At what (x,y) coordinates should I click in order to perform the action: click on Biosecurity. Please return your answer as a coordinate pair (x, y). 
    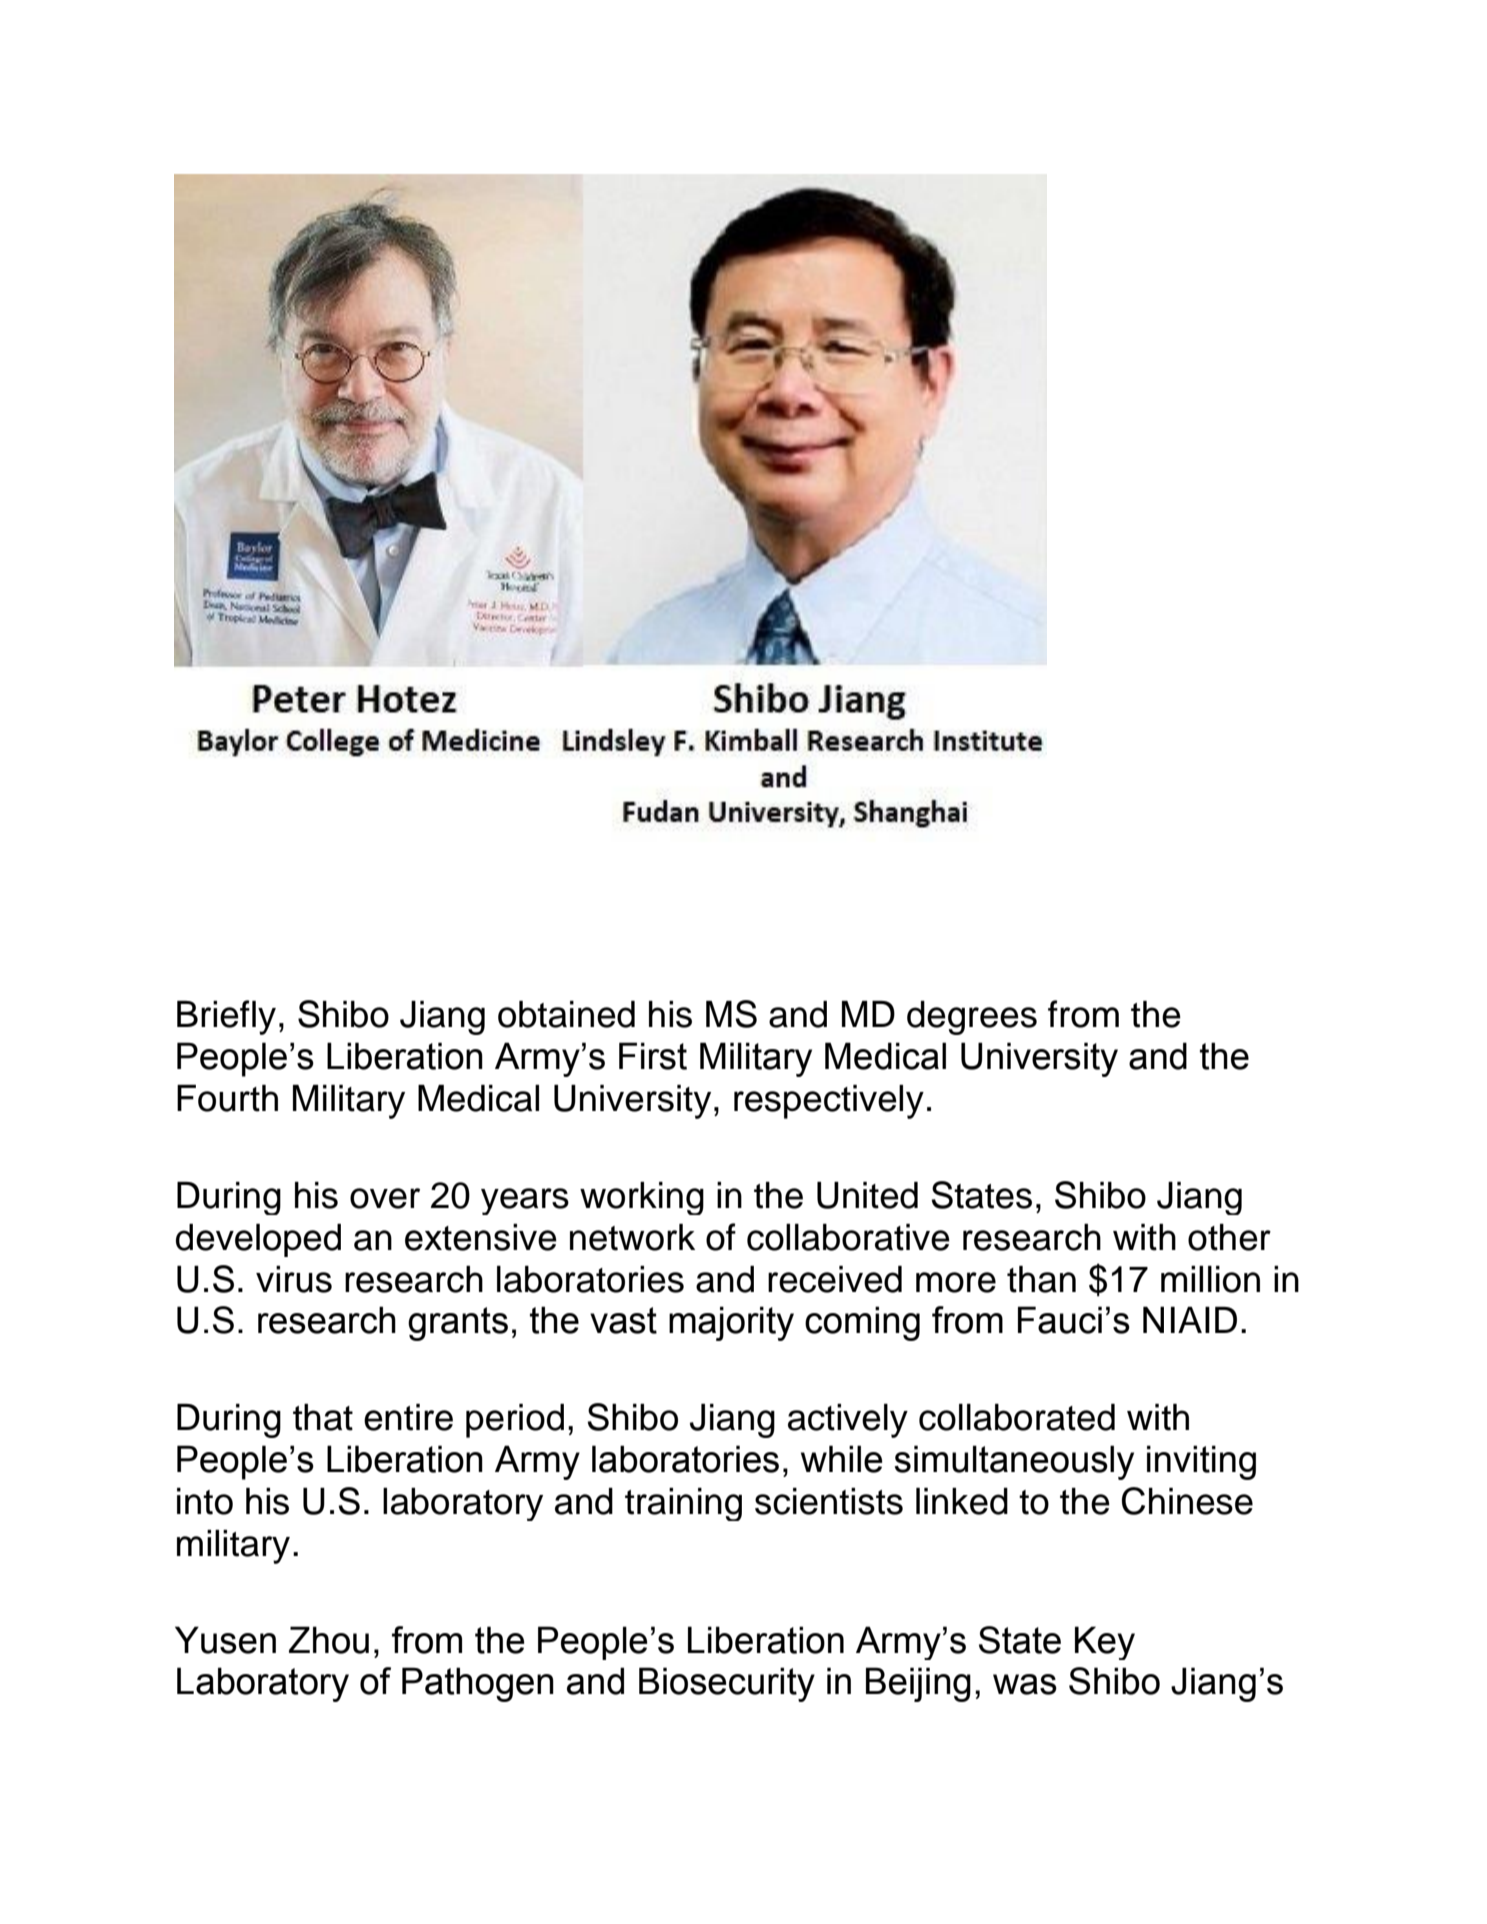
    Looking at the image, I should click on (727, 1684).
